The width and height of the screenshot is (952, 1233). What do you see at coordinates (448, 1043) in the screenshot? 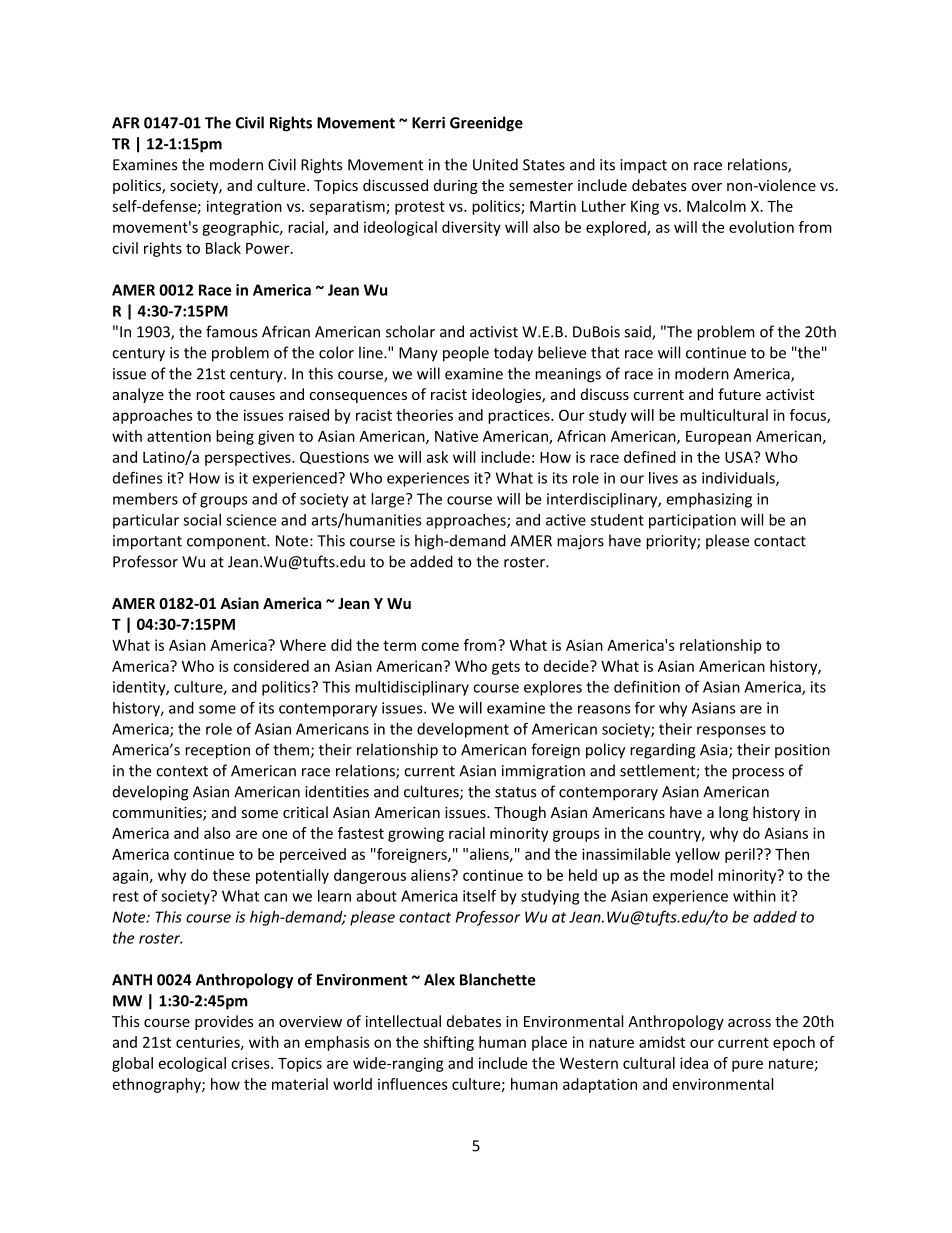
I see `shifting` at bounding box center [448, 1043].
